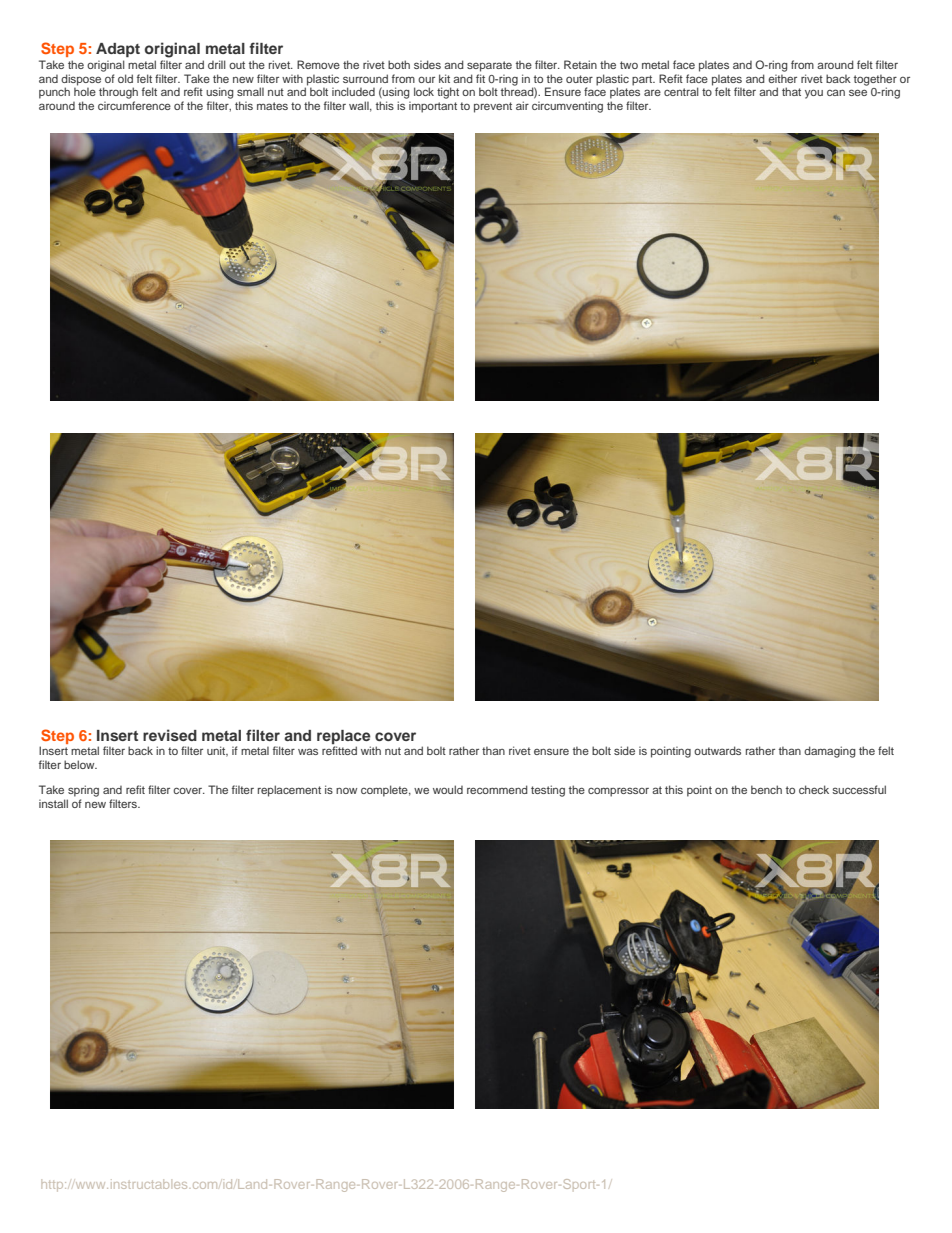  I want to click on circumference, so click(134, 105).
